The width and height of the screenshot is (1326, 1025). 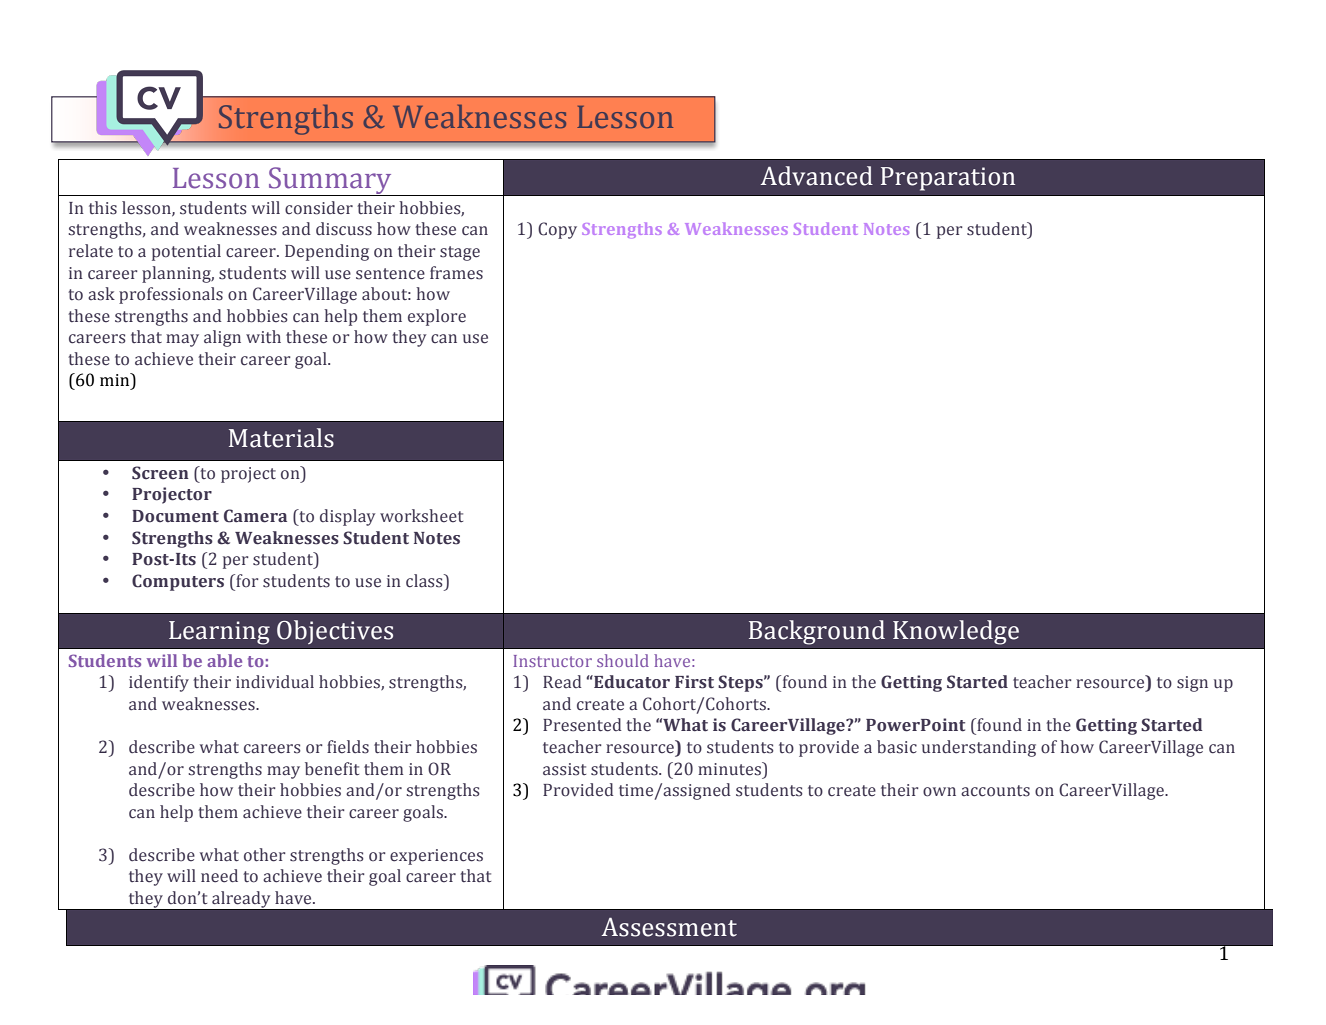 What do you see at coordinates (222, 338) in the screenshot?
I see `align` at bounding box center [222, 338].
